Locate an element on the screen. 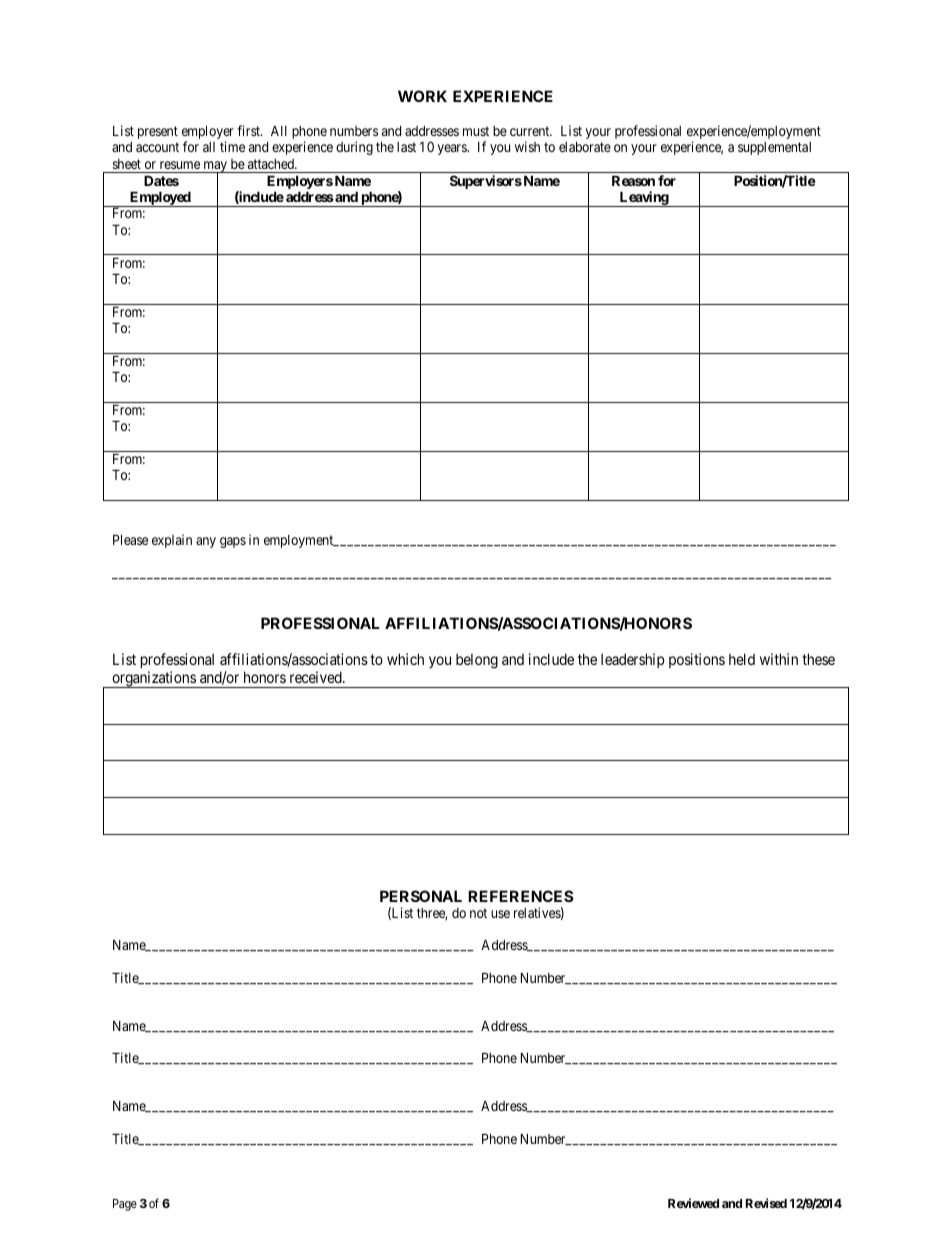  Supervisors is located at coordinates (486, 182).
